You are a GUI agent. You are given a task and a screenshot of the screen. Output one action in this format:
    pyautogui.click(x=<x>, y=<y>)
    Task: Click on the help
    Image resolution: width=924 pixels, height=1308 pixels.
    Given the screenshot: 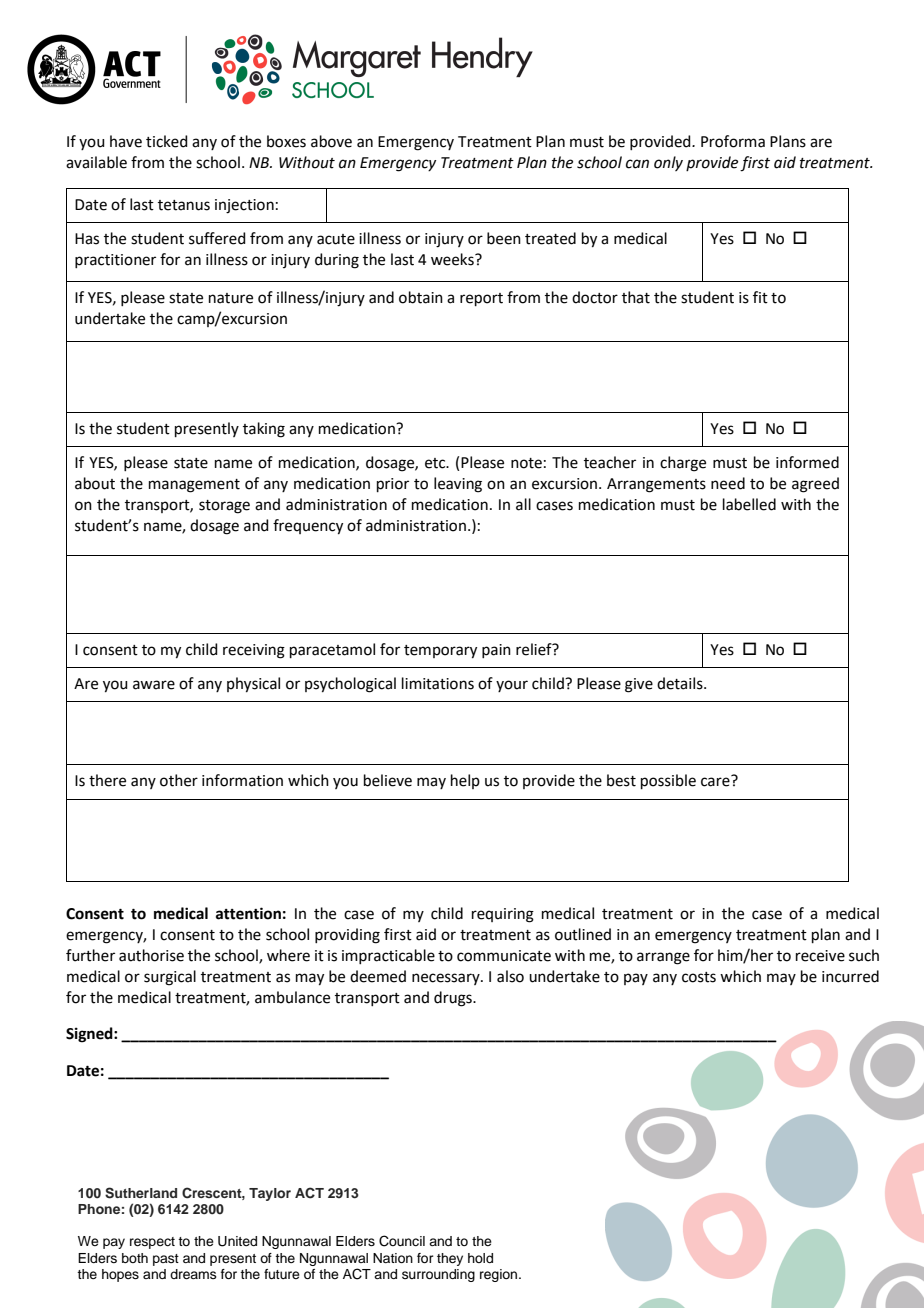 What is the action you would take?
    pyautogui.click(x=465, y=781)
